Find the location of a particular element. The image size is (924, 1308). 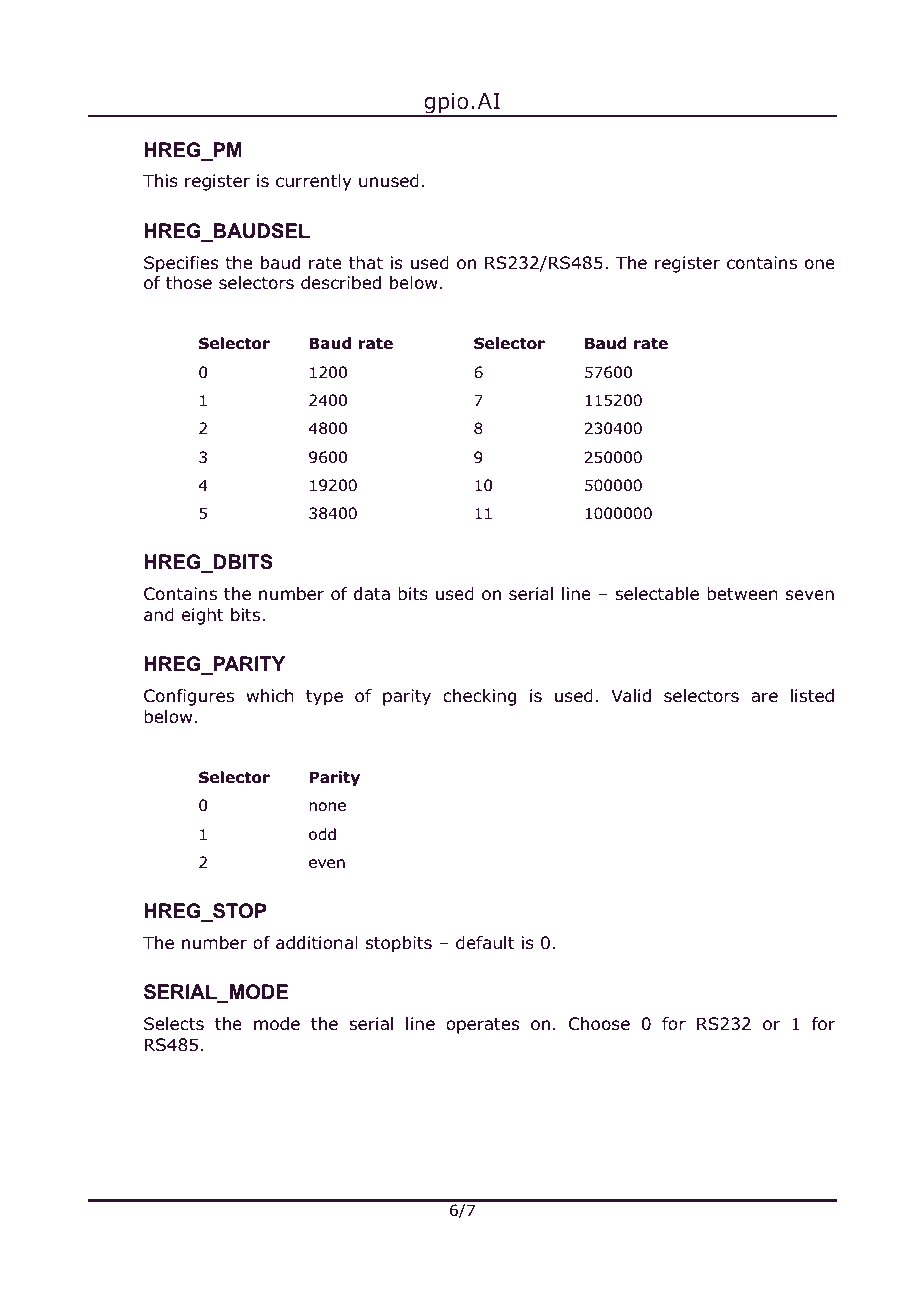

described is located at coordinates (341, 283).
